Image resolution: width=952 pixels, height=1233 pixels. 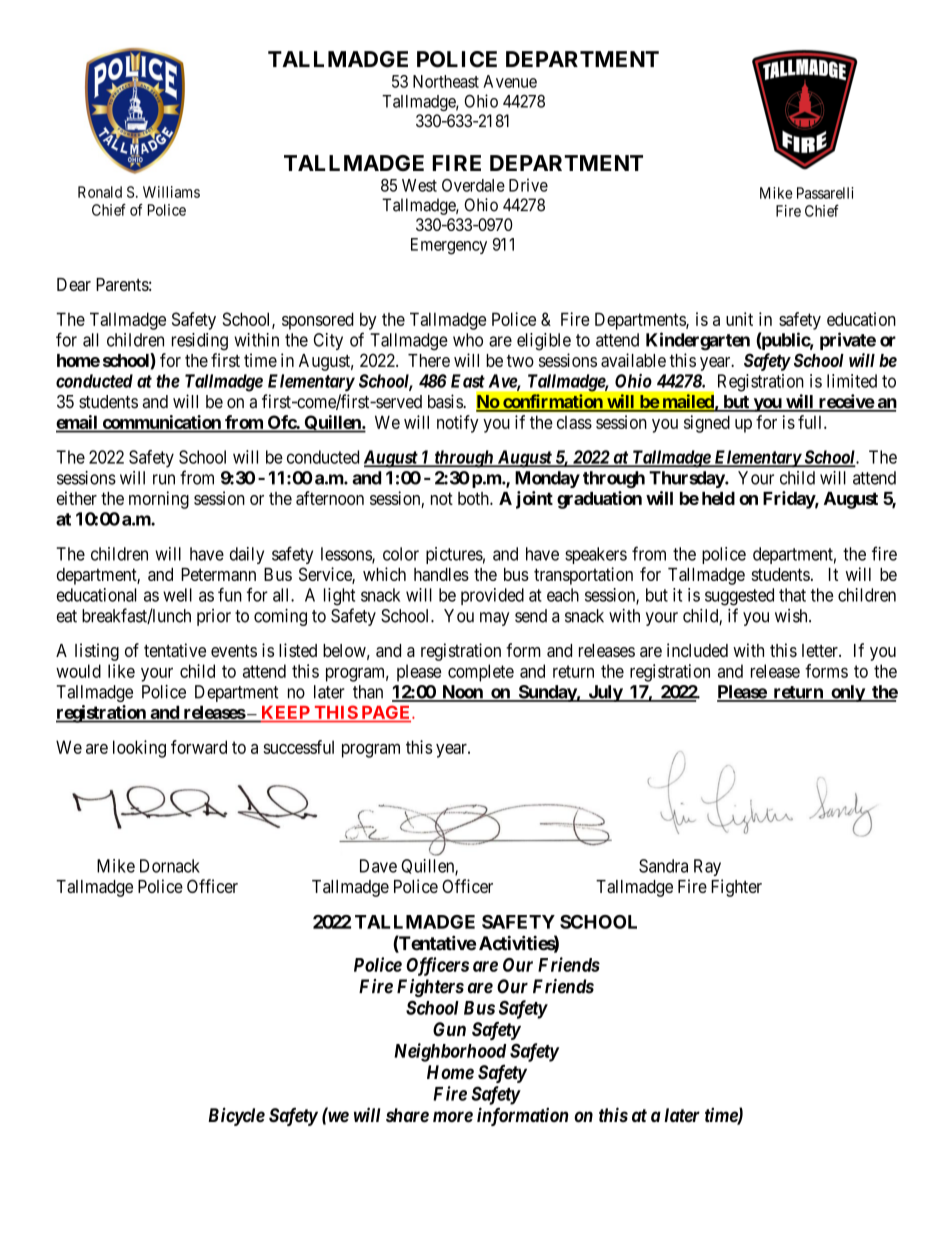 What do you see at coordinates (510, 81) in the page?
I see `Avenue` at bounding box center [510, 81].
